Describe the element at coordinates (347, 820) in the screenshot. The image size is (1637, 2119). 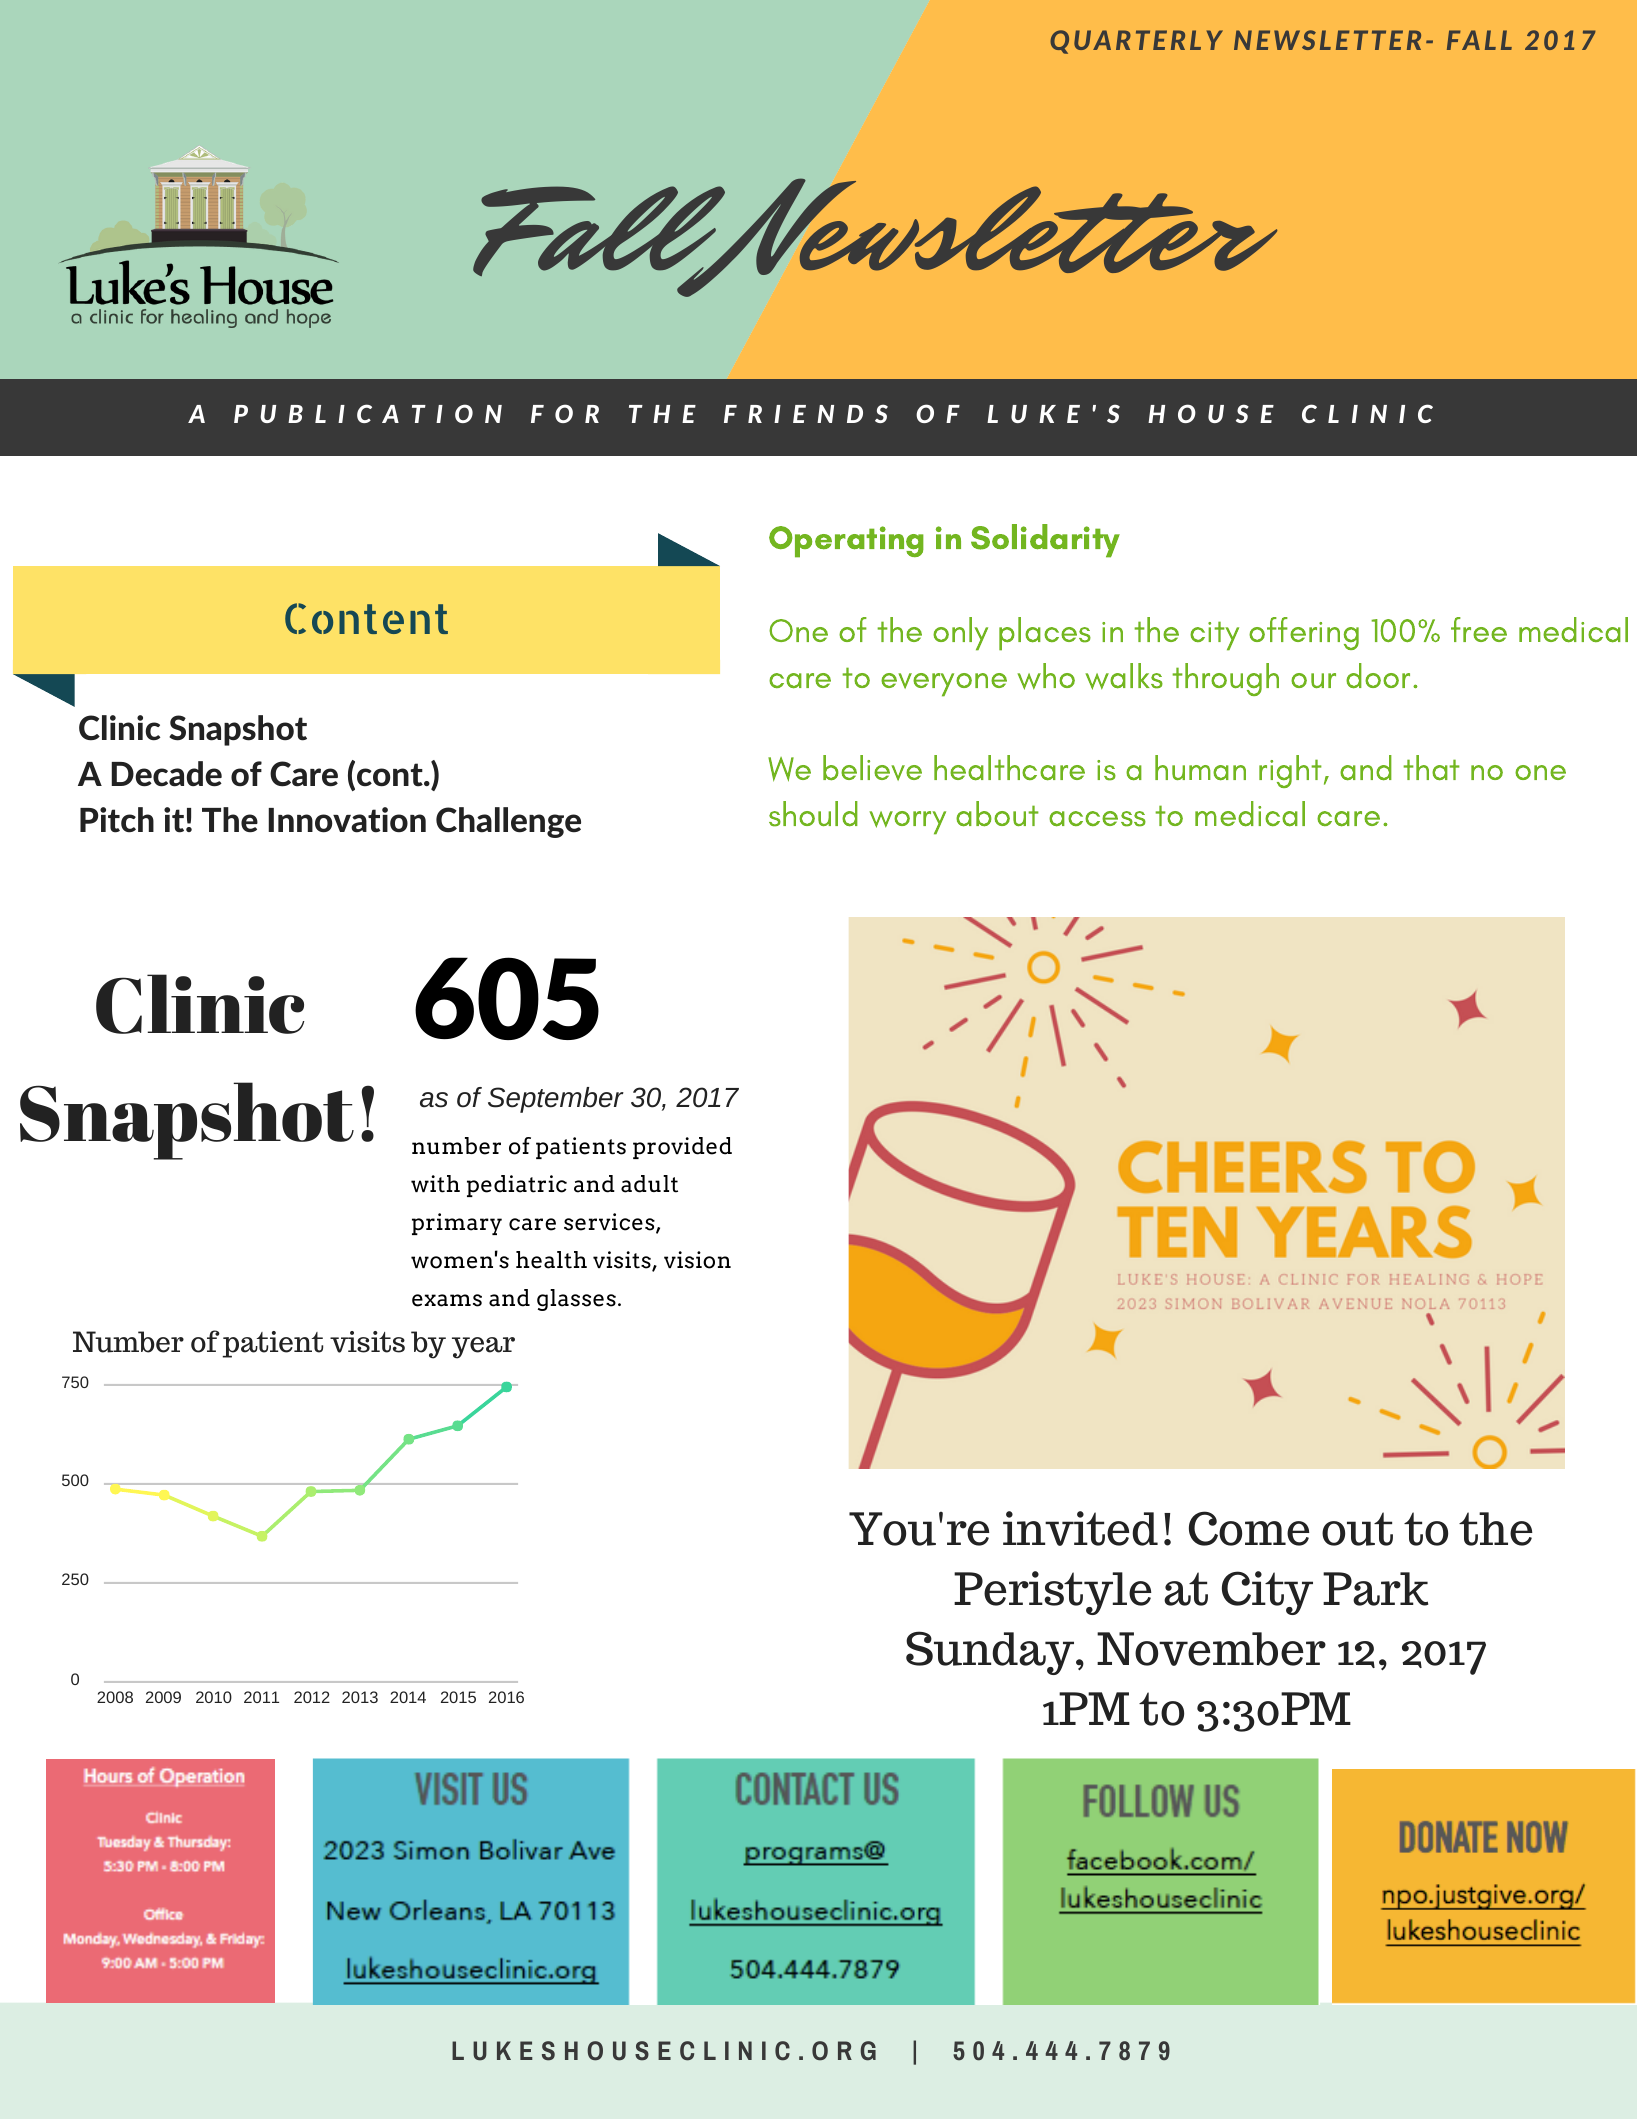
I see `Innovation` at that location.
